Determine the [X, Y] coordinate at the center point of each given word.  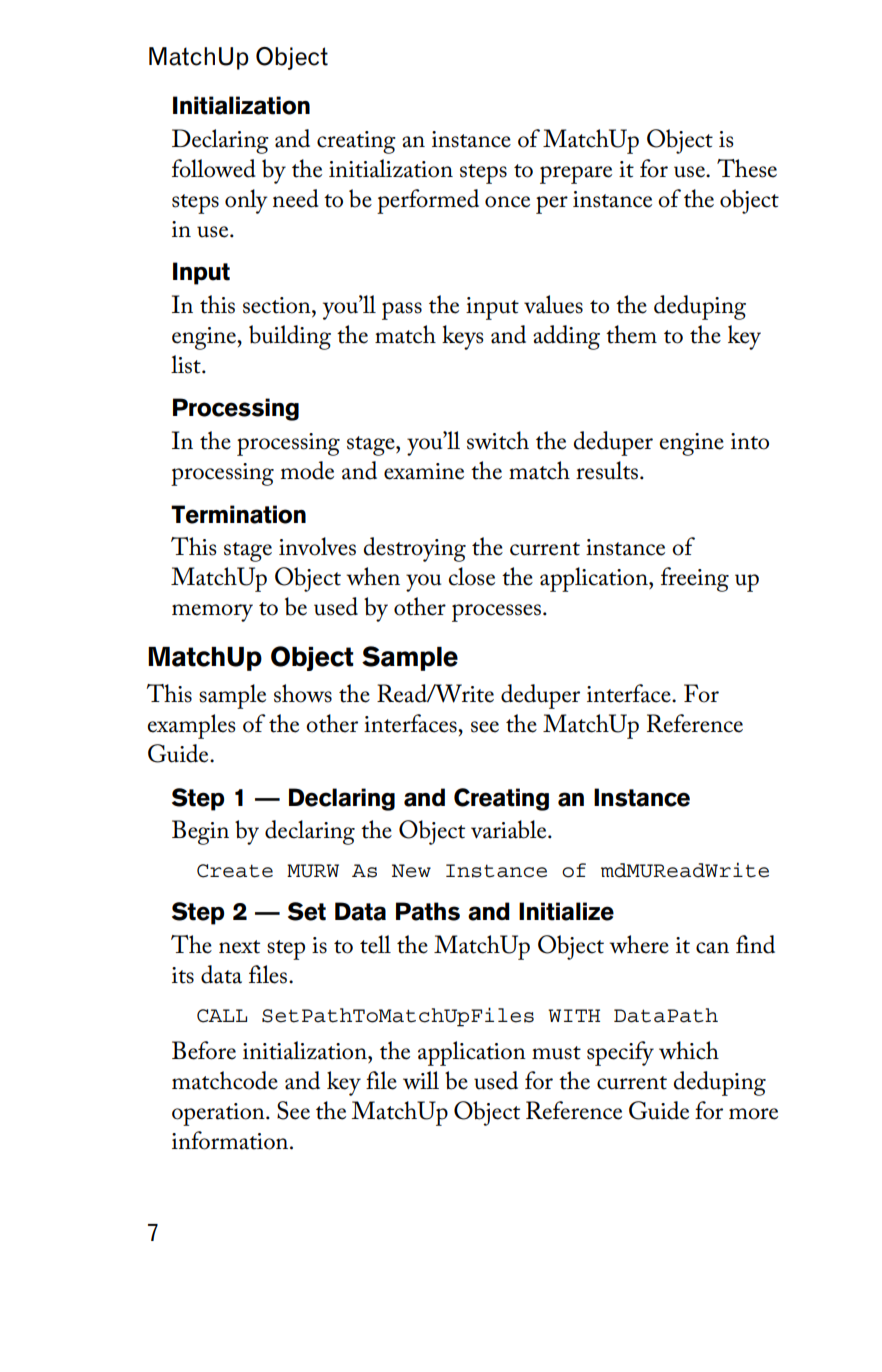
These [747, 168]
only [246, 201]
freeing [695, 579]
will [421, 1080]
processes [498, 613]
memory [212, 613]
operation [219, 1114]
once [507, 202]
